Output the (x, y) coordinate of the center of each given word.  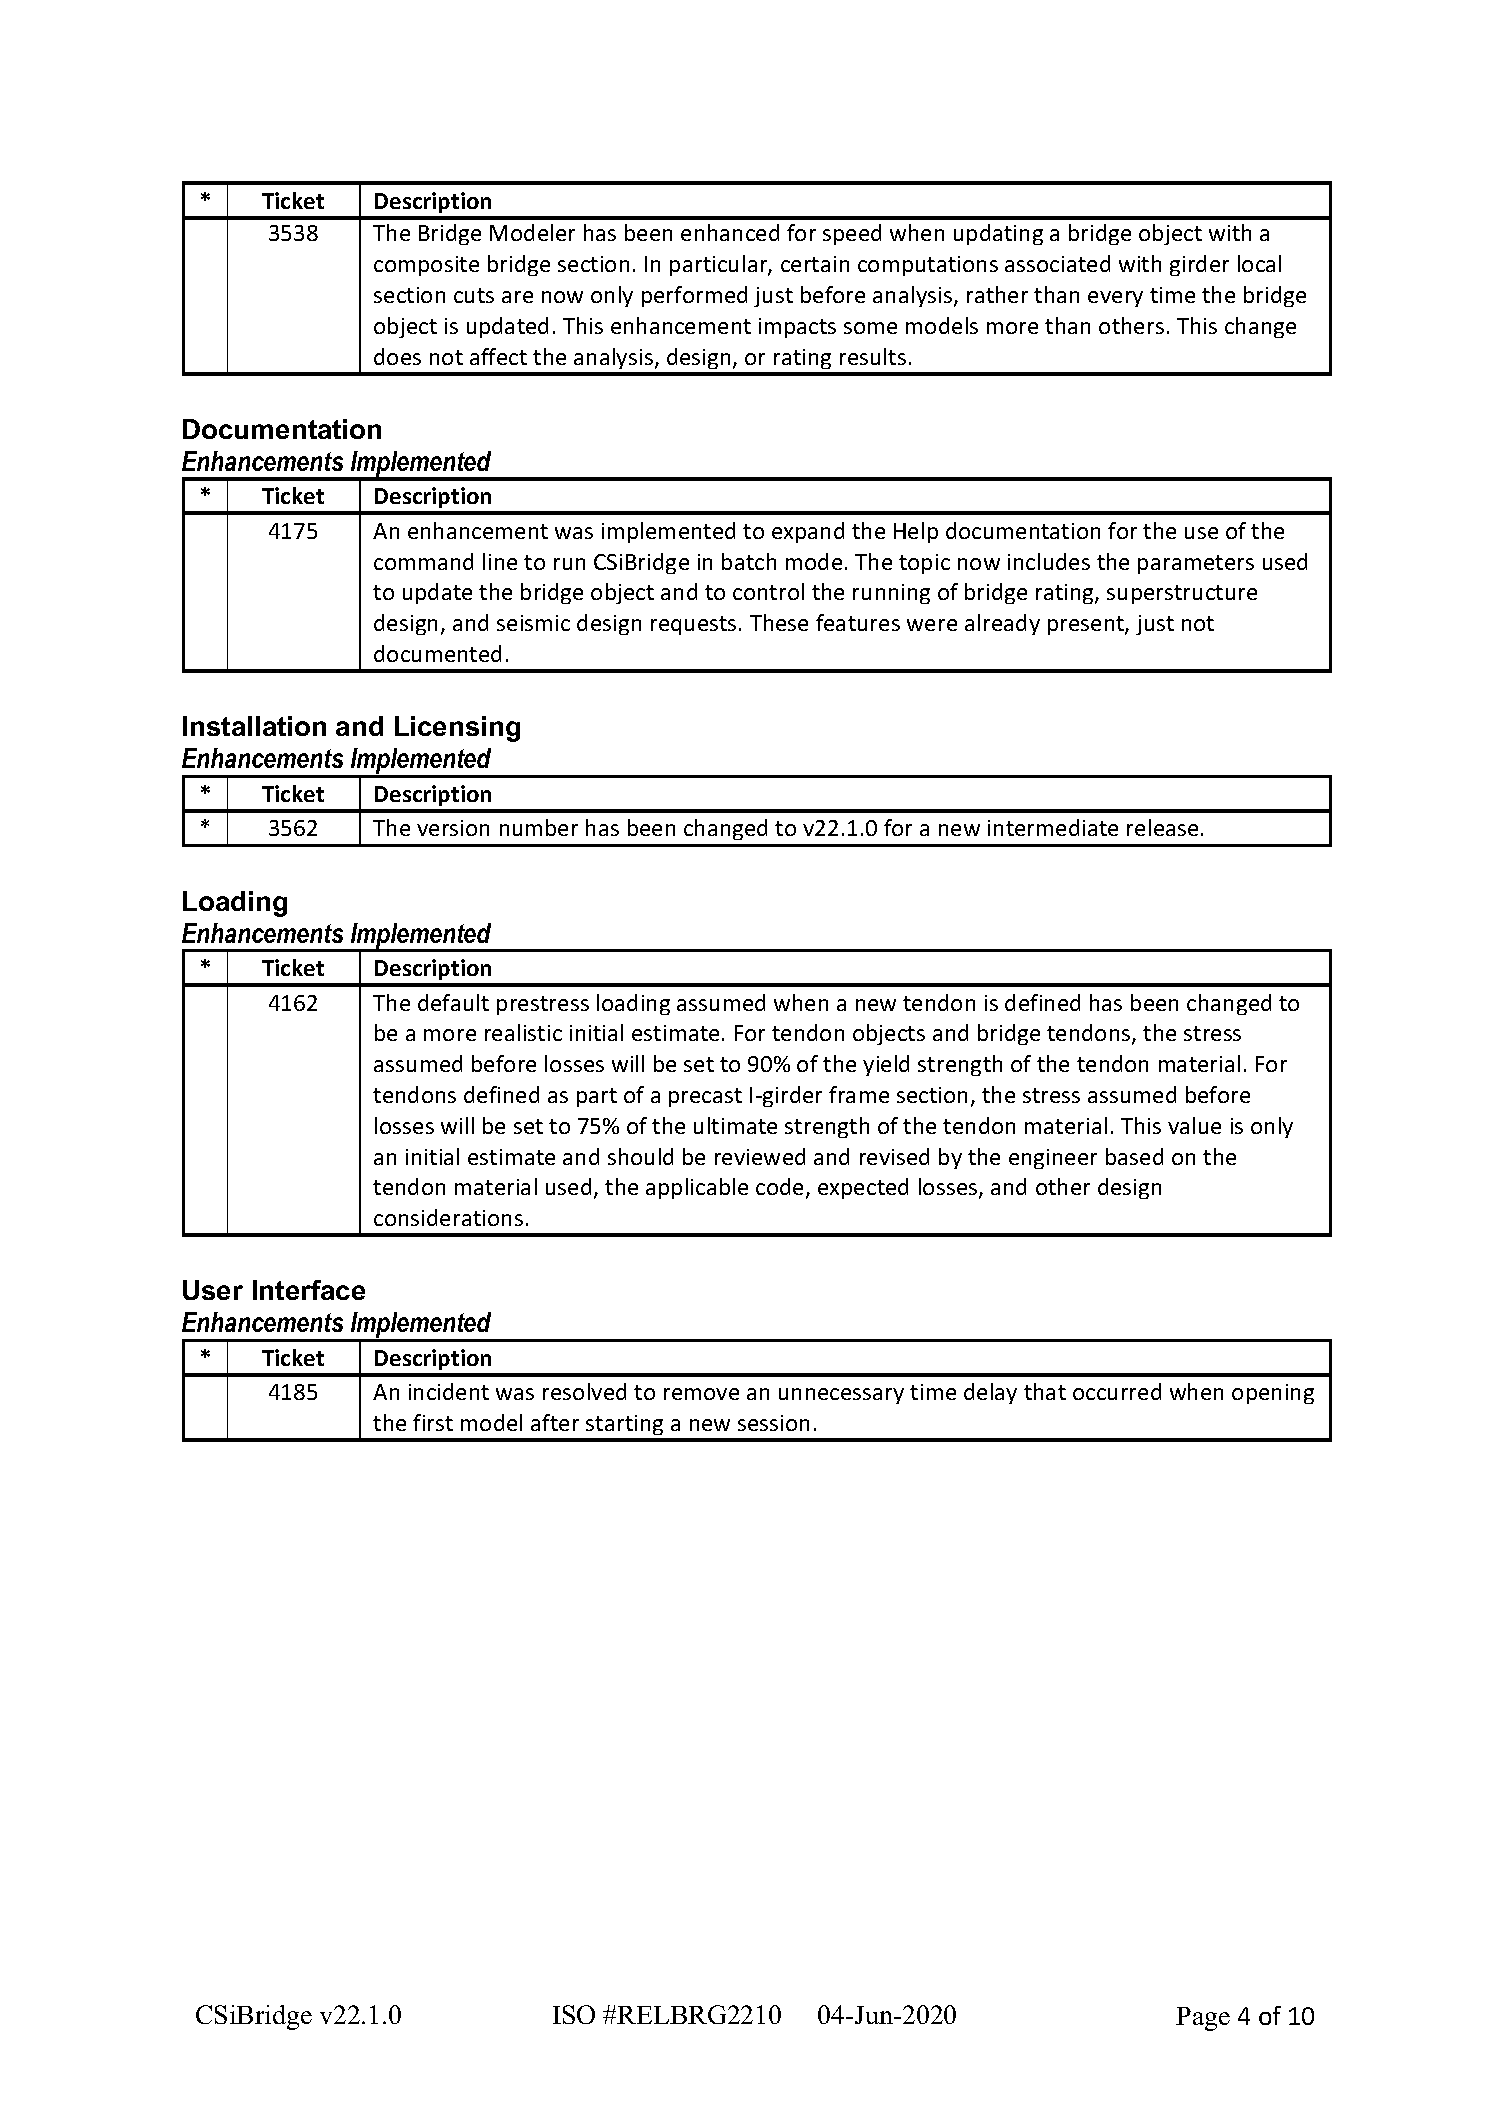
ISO (574, 2014)
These (779, 622)
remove (701, 1394)
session (773, 1423)
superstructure (1182, 594)
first (433, 1422)
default (453, 1002)
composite (426, 266)
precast (705, 1097)
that (1045, 1391)
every (1115, 299)
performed (694, 296)
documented (437, 653)
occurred (1117, 1391)
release (1162, 827)
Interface (309, 1290)
